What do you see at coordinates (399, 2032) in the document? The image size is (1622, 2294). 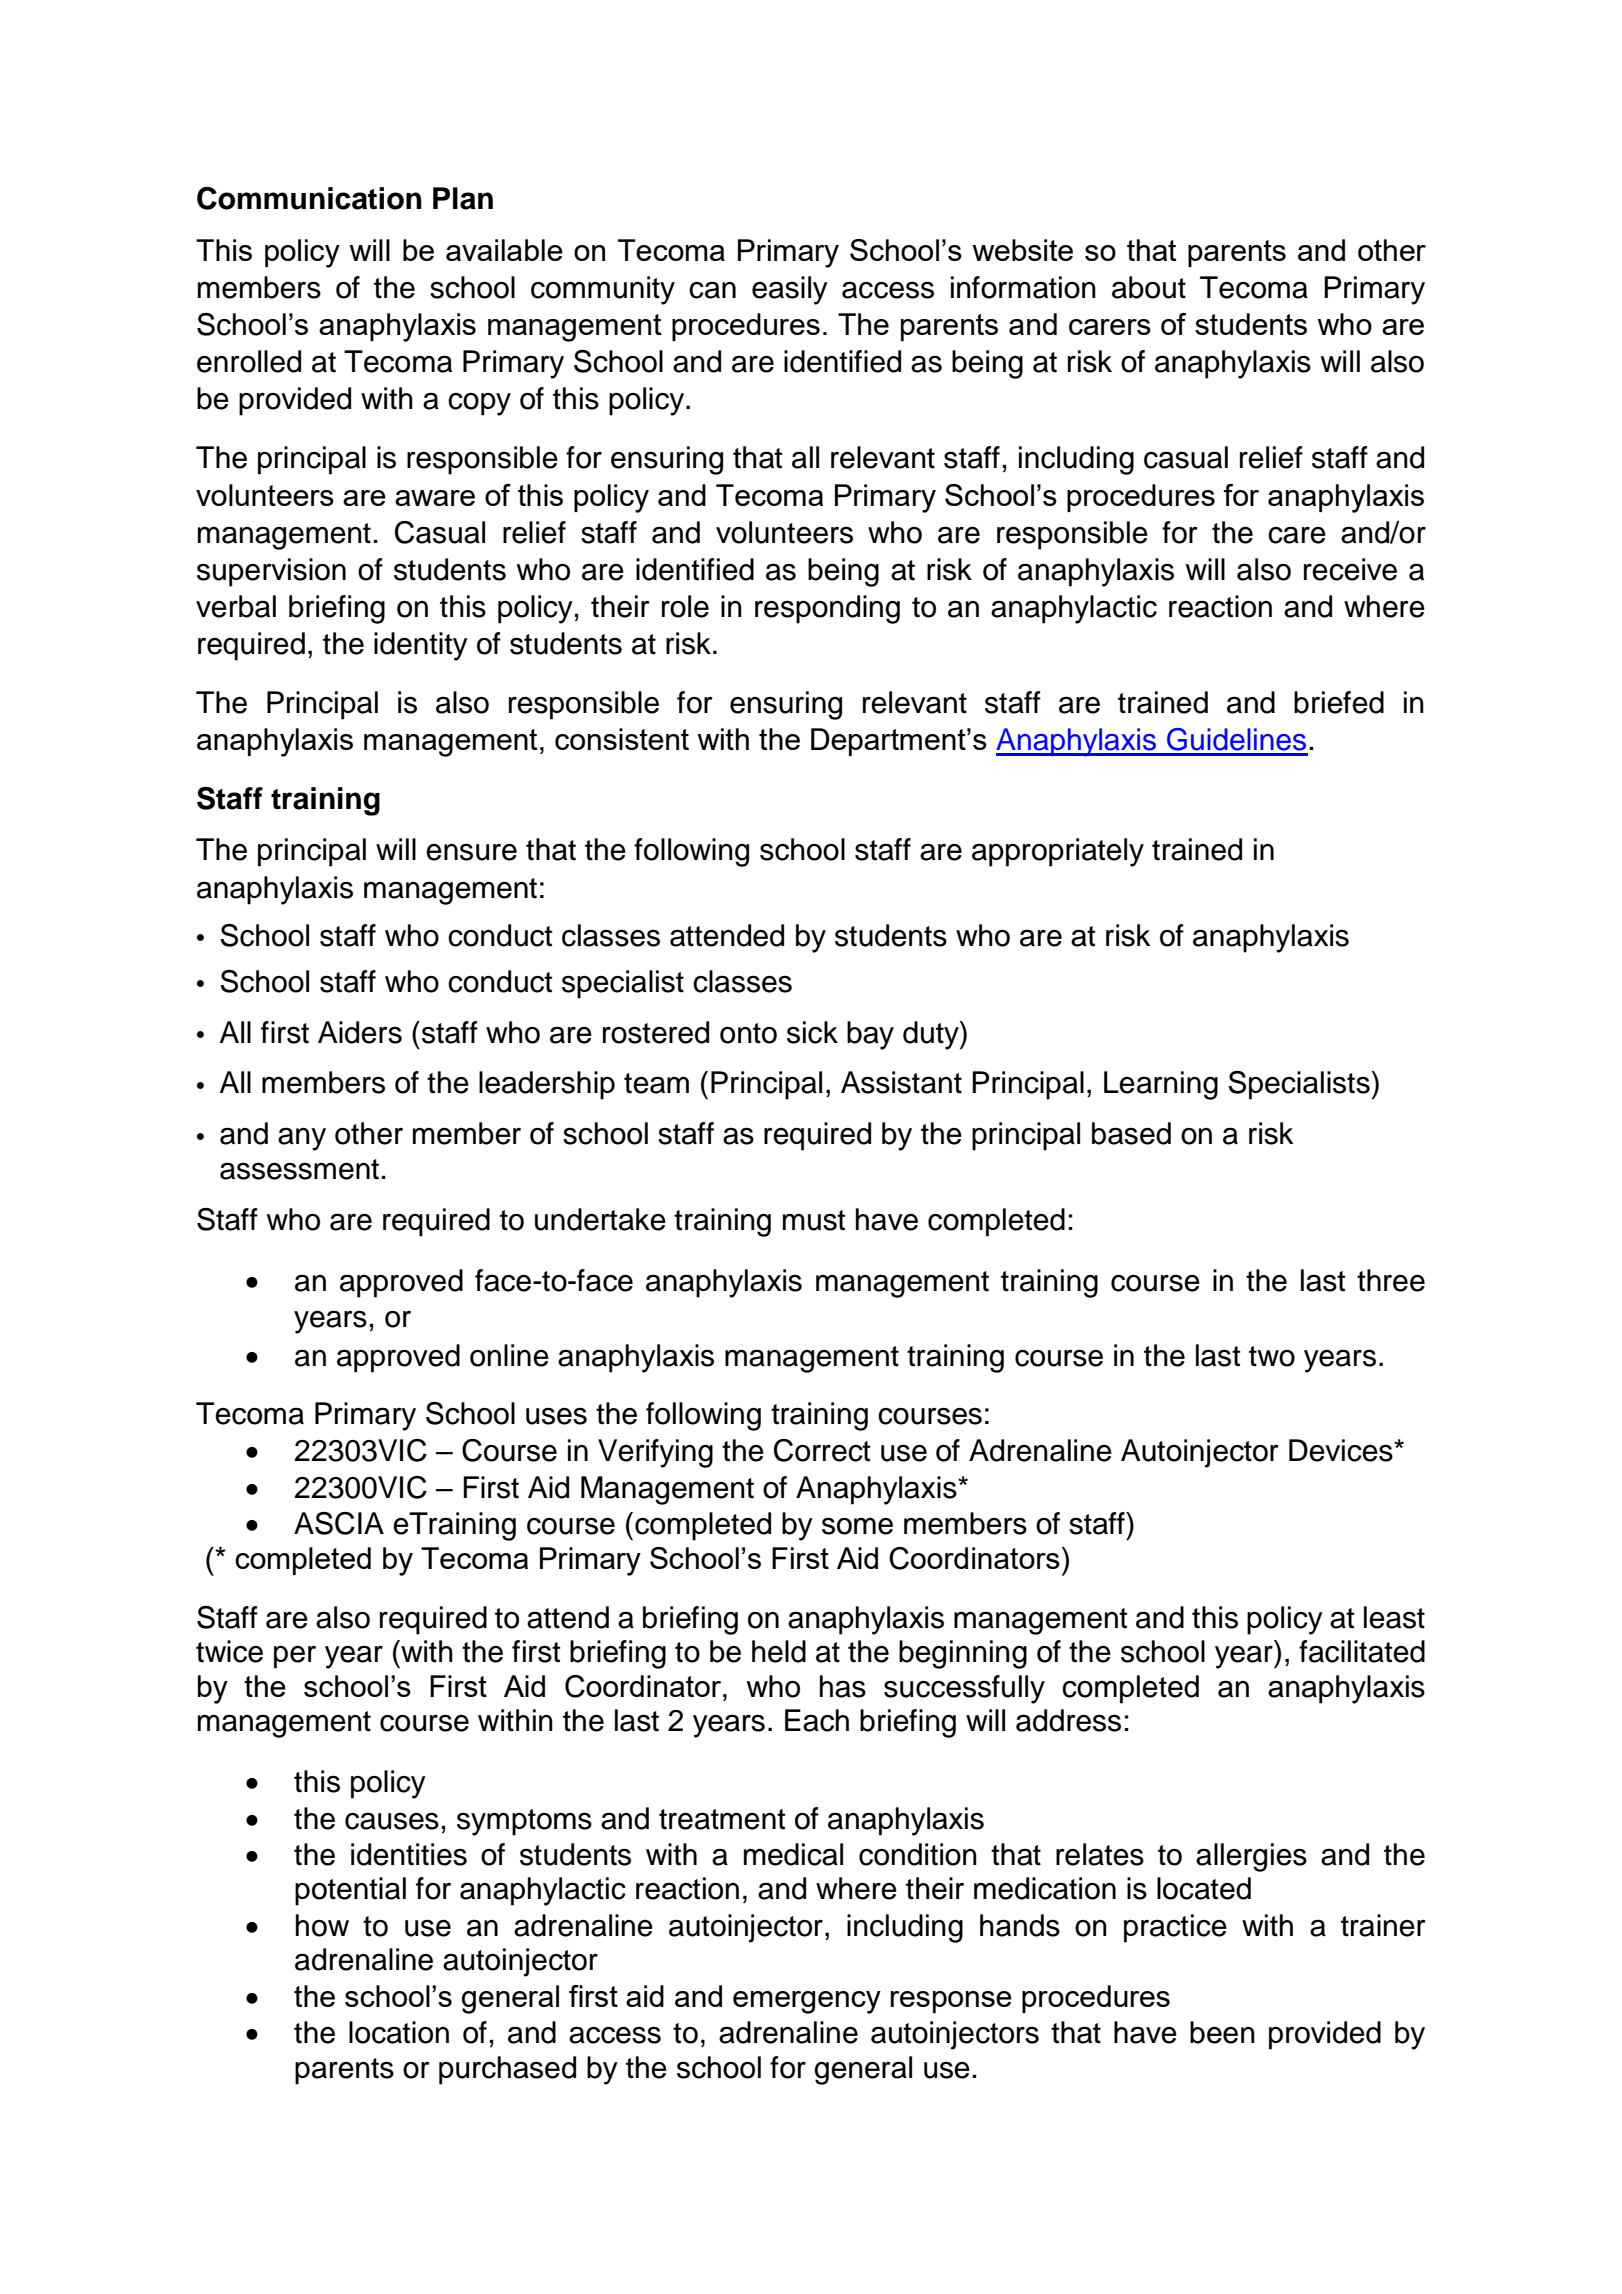 I see `location` at bounding box center [399, 2032].
